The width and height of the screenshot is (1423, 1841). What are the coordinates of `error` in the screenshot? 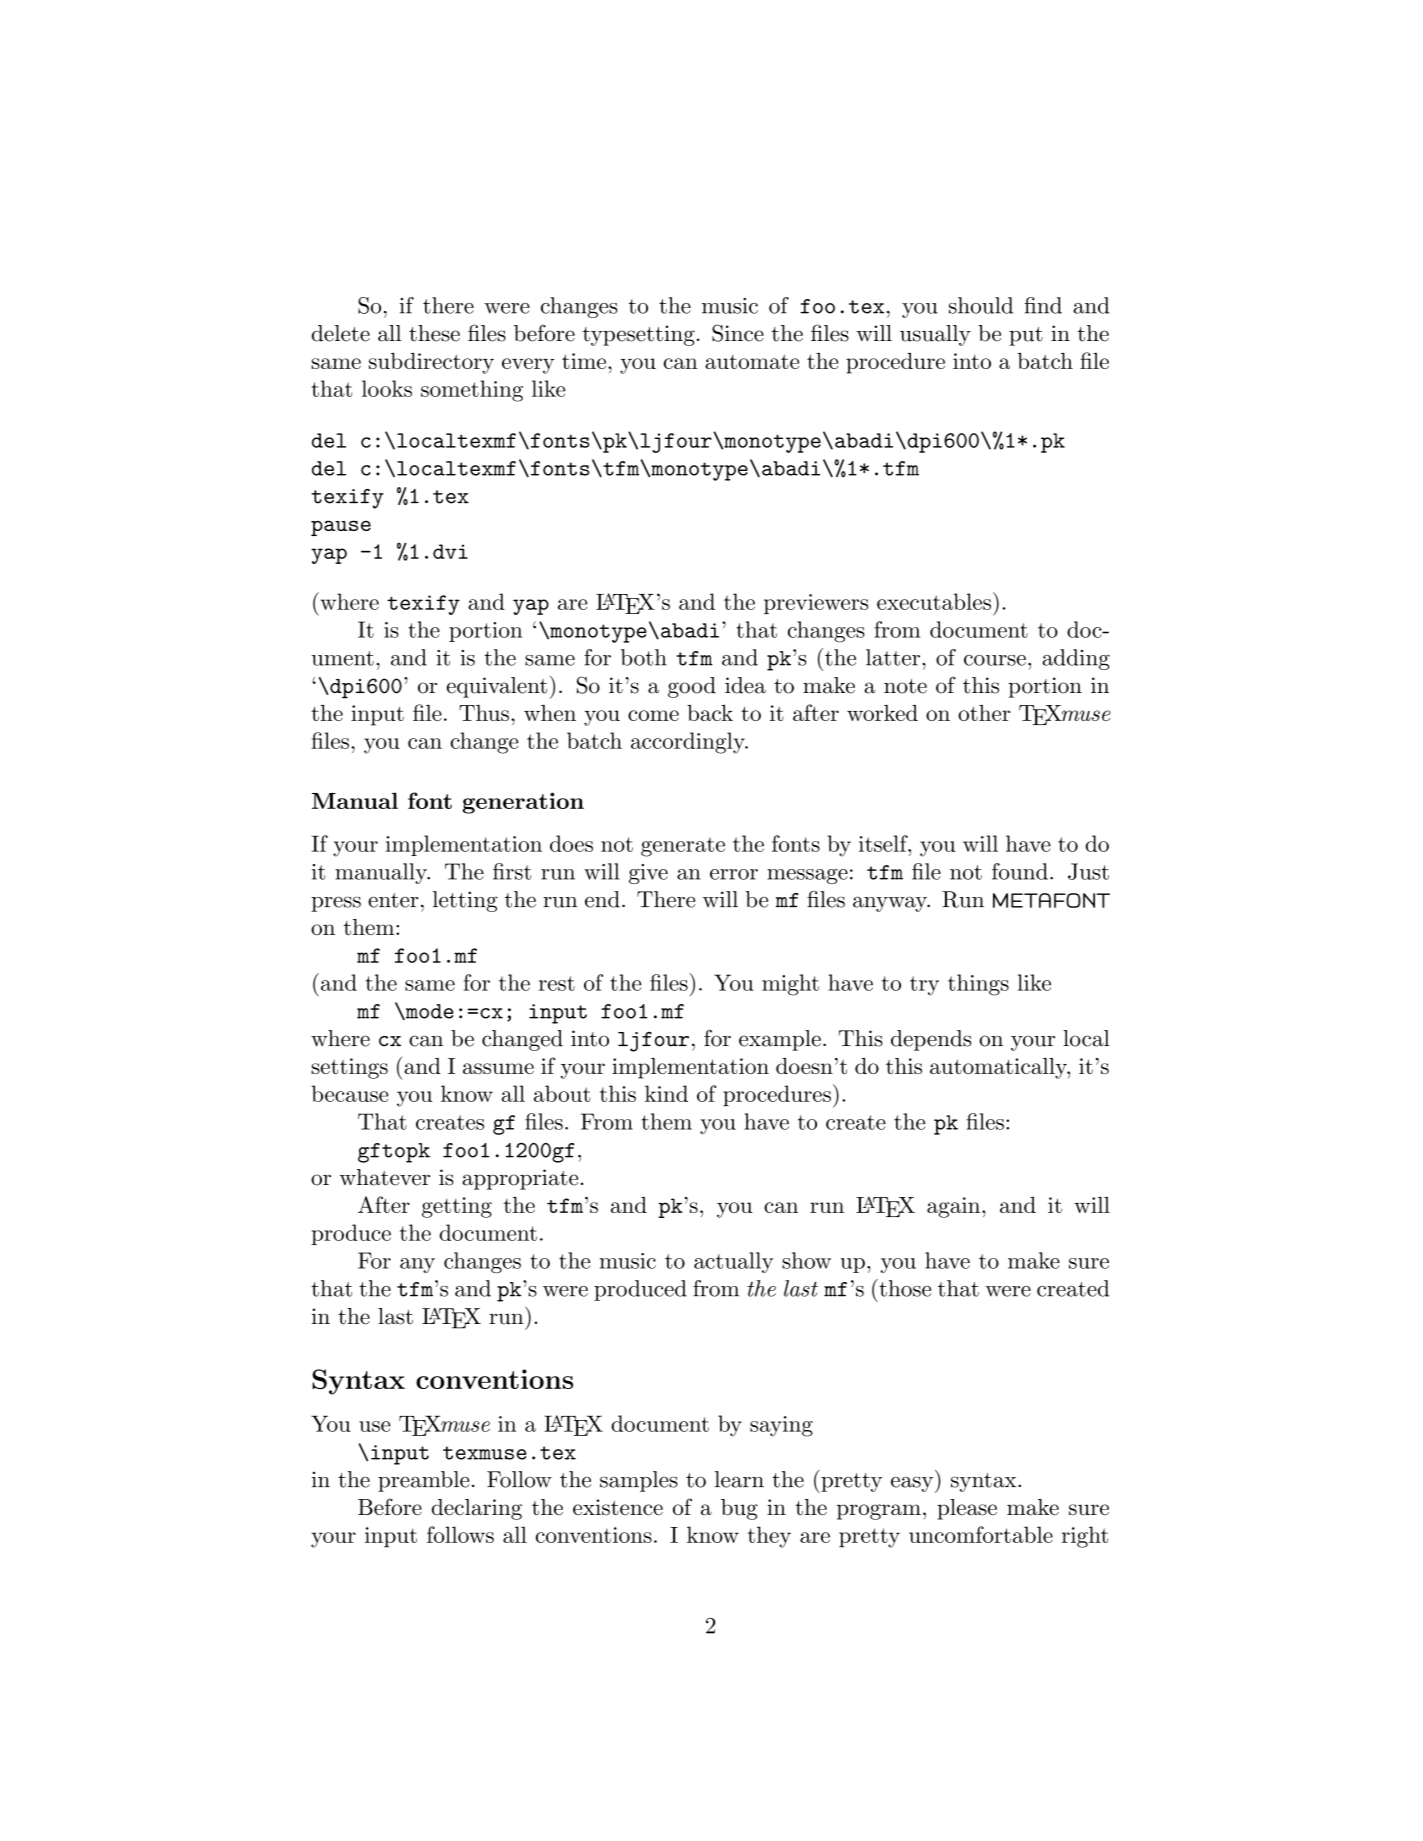 It's located at (734, 874).
